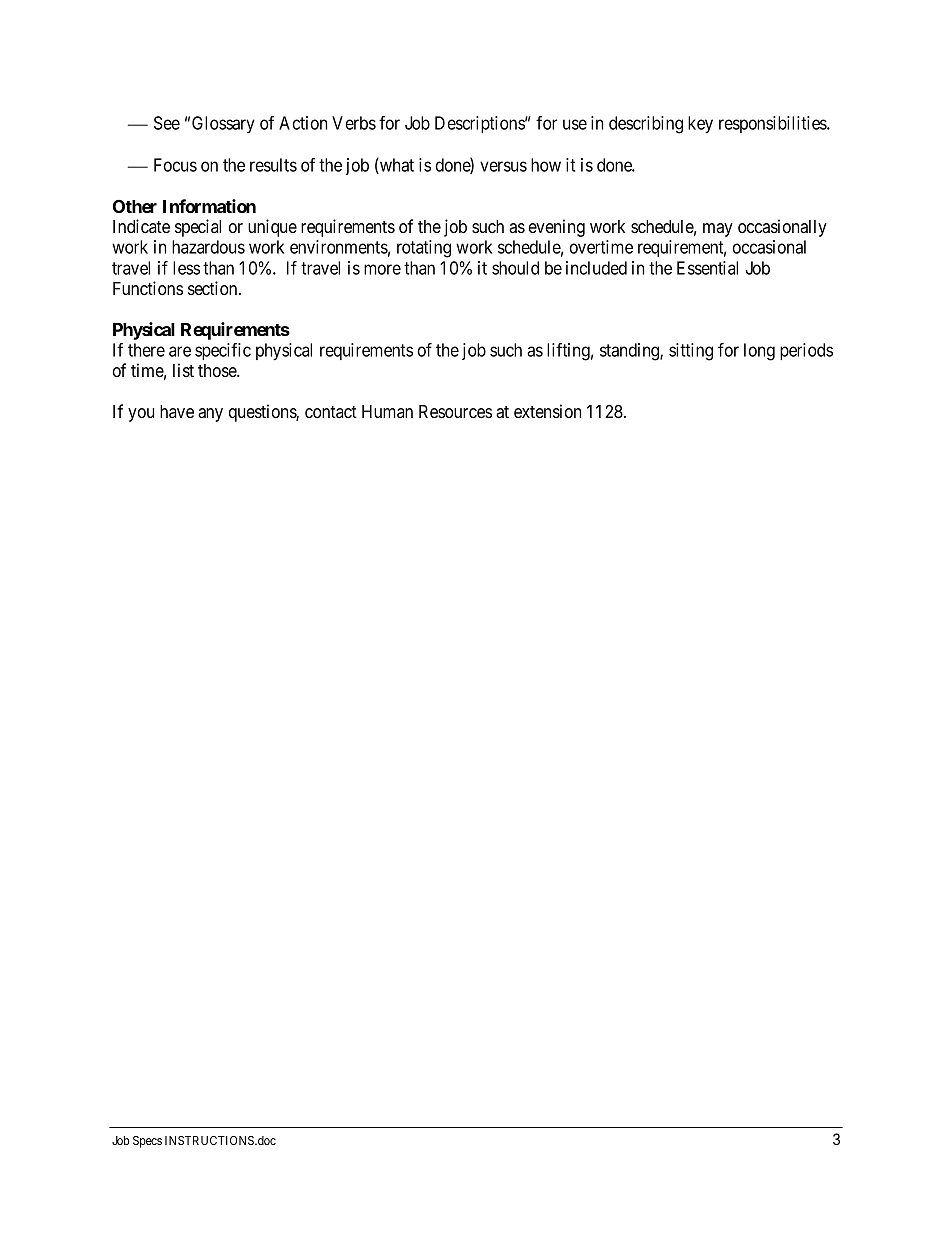  What do you see at coordinates (503, 166) in the image?
I see `versus` at bounding box center [503, 166].
